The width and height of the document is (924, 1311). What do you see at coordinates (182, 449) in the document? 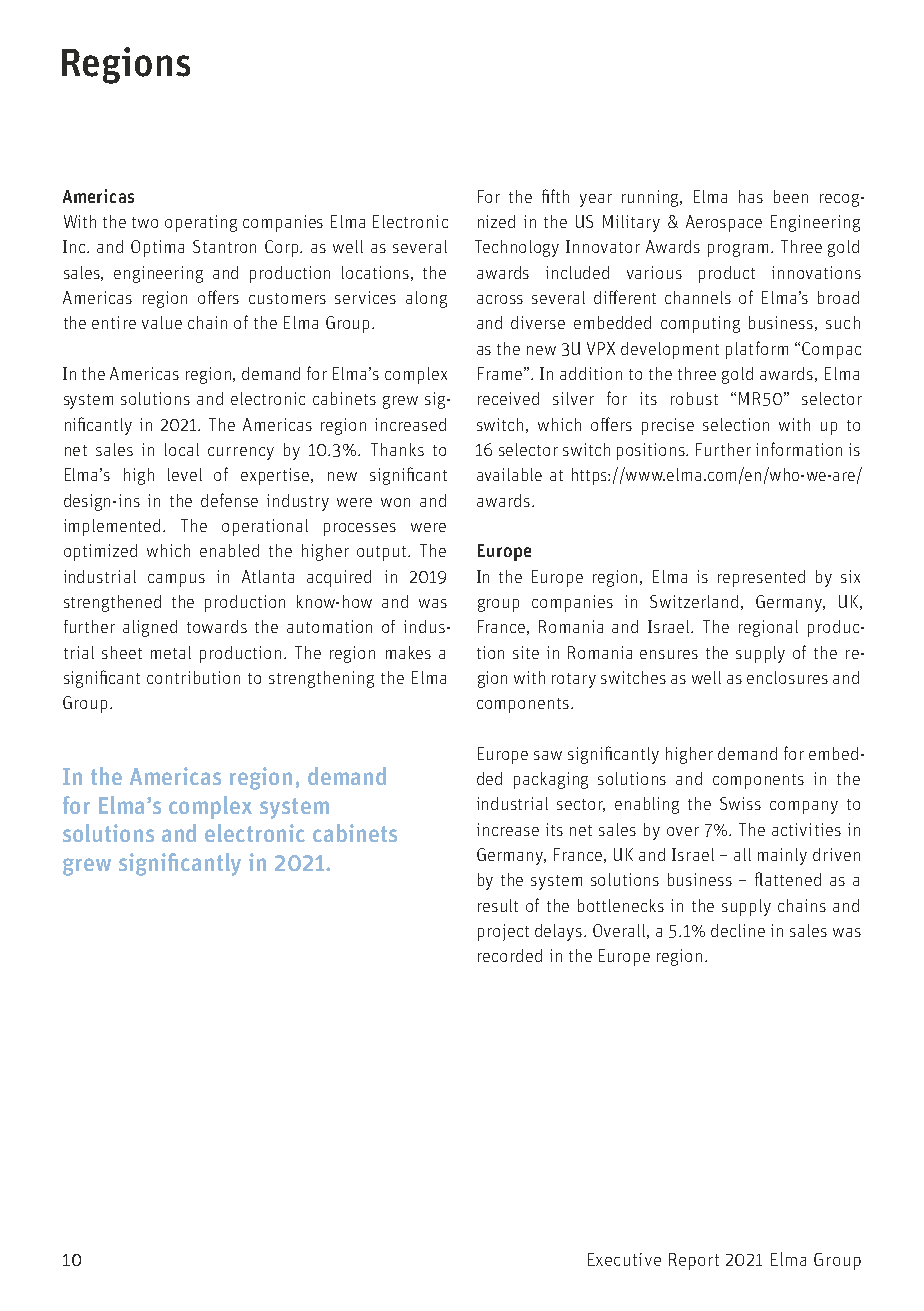
I see `local` at bounding box center [182, 449].
